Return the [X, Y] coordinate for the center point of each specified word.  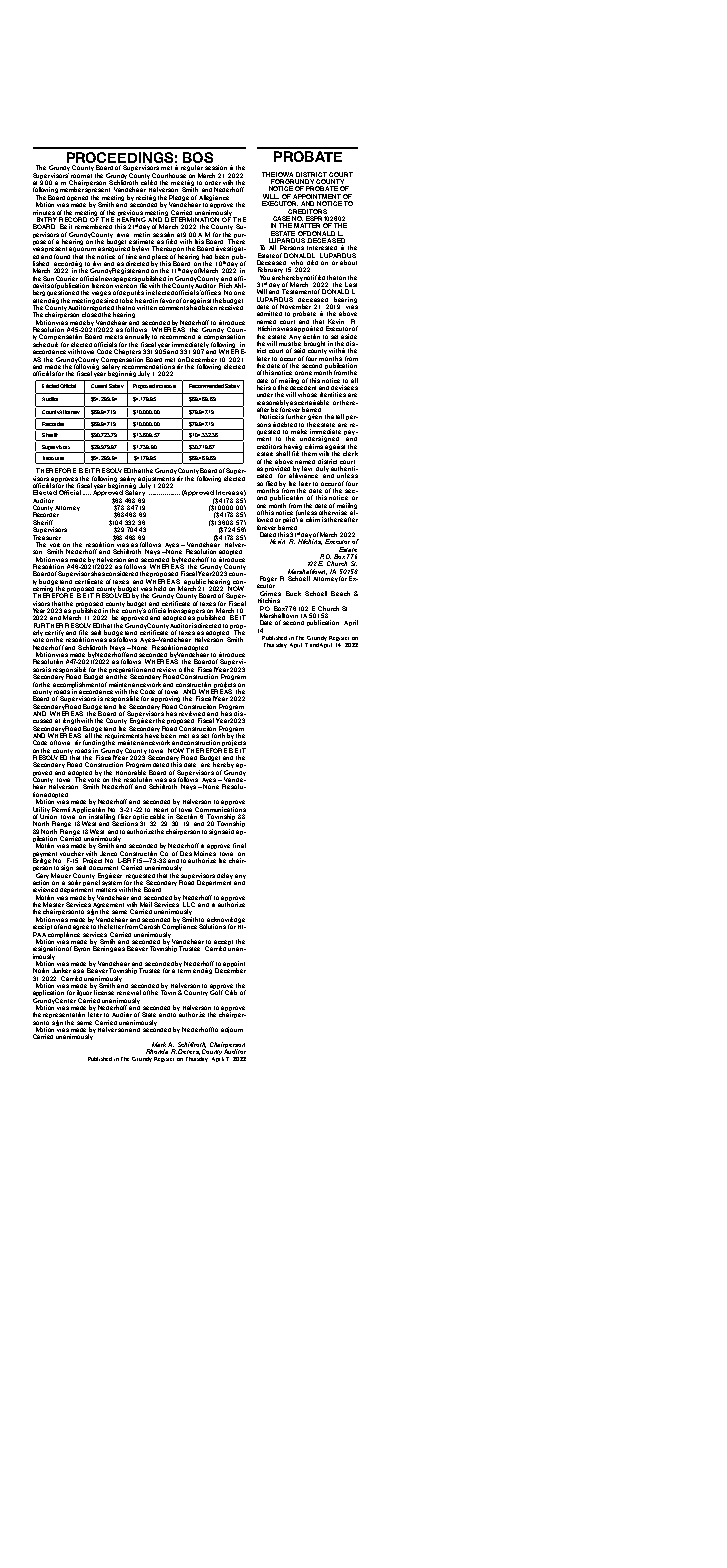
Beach [340, 593]
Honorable [131, 772]
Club [231, 992]
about [348, 262]
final [239, 845]
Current [99, 386]
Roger [267, 580]
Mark [160, 1044]
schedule [45, 344]
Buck [293, 593]
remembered [93, 226]
